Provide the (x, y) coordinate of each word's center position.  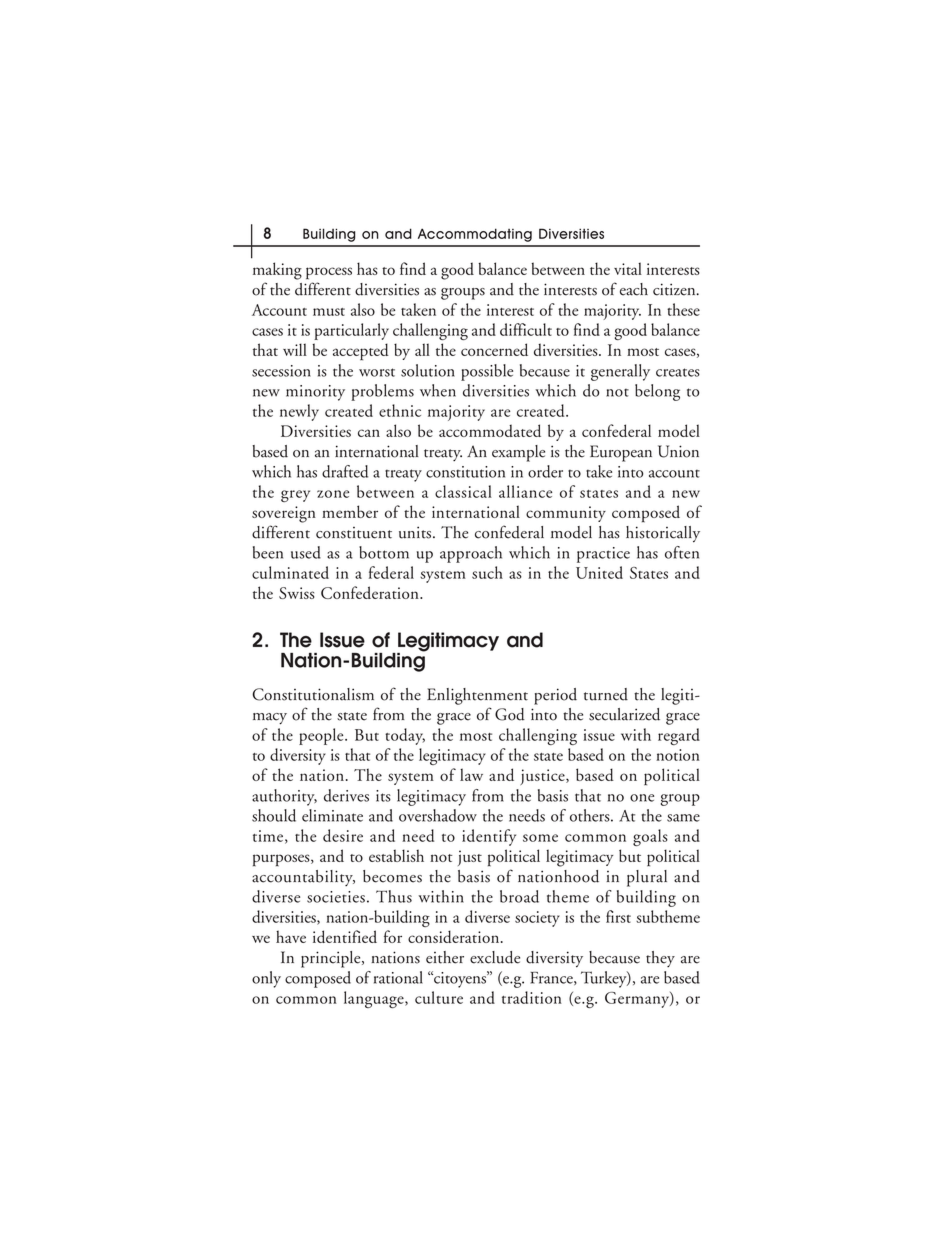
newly (299, 412)
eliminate (332, 815)
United (599, 572)
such (487, 572)
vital (628, 268)
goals (650, 837)
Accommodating (475, 235)
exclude (495, 957)
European (621, 453)
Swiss (297, 593)
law (471, 774)
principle (332, 959)
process (329, 273)
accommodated (490, 430)
